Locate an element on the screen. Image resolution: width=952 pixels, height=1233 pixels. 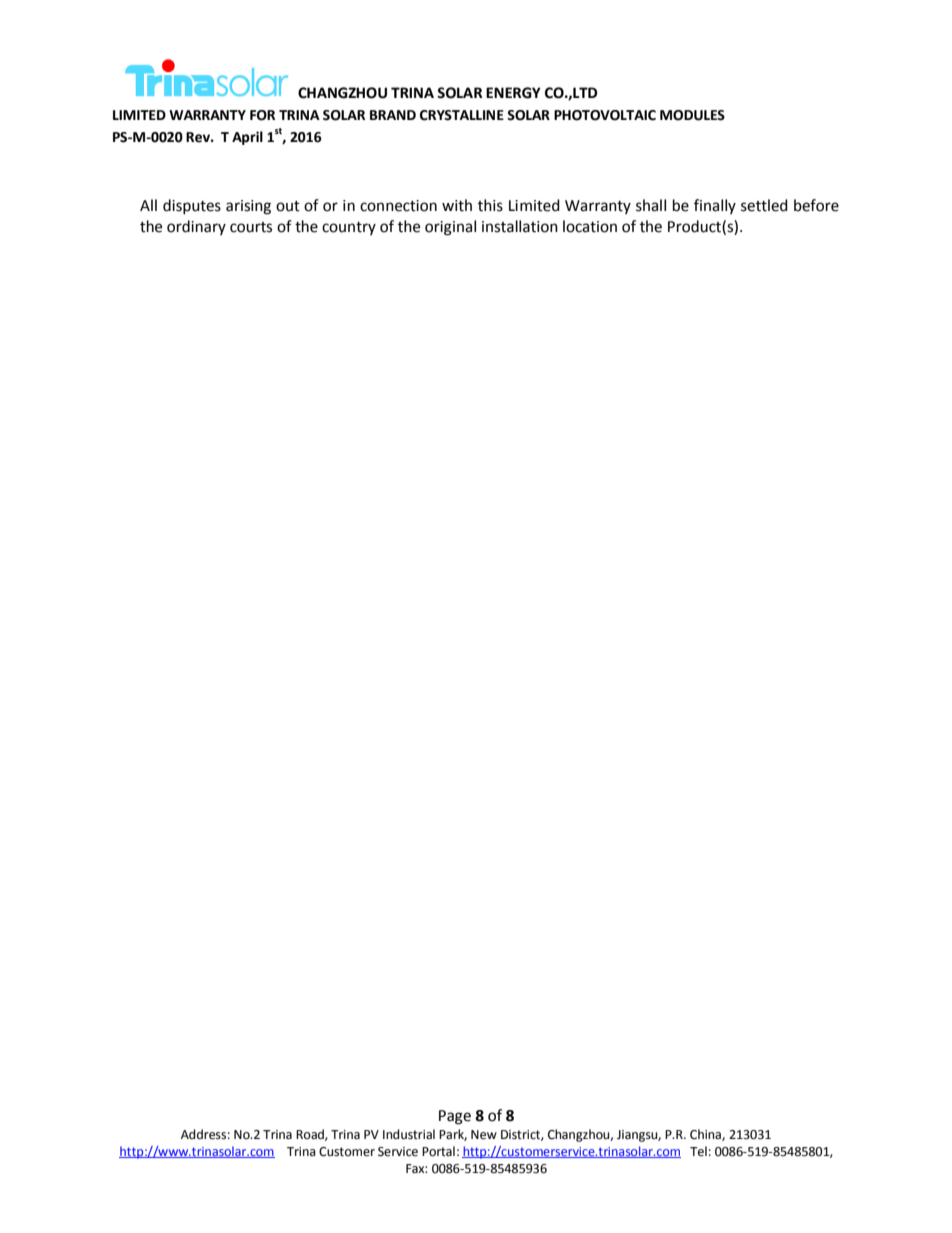
installation is located at coordinates (520, 226).
